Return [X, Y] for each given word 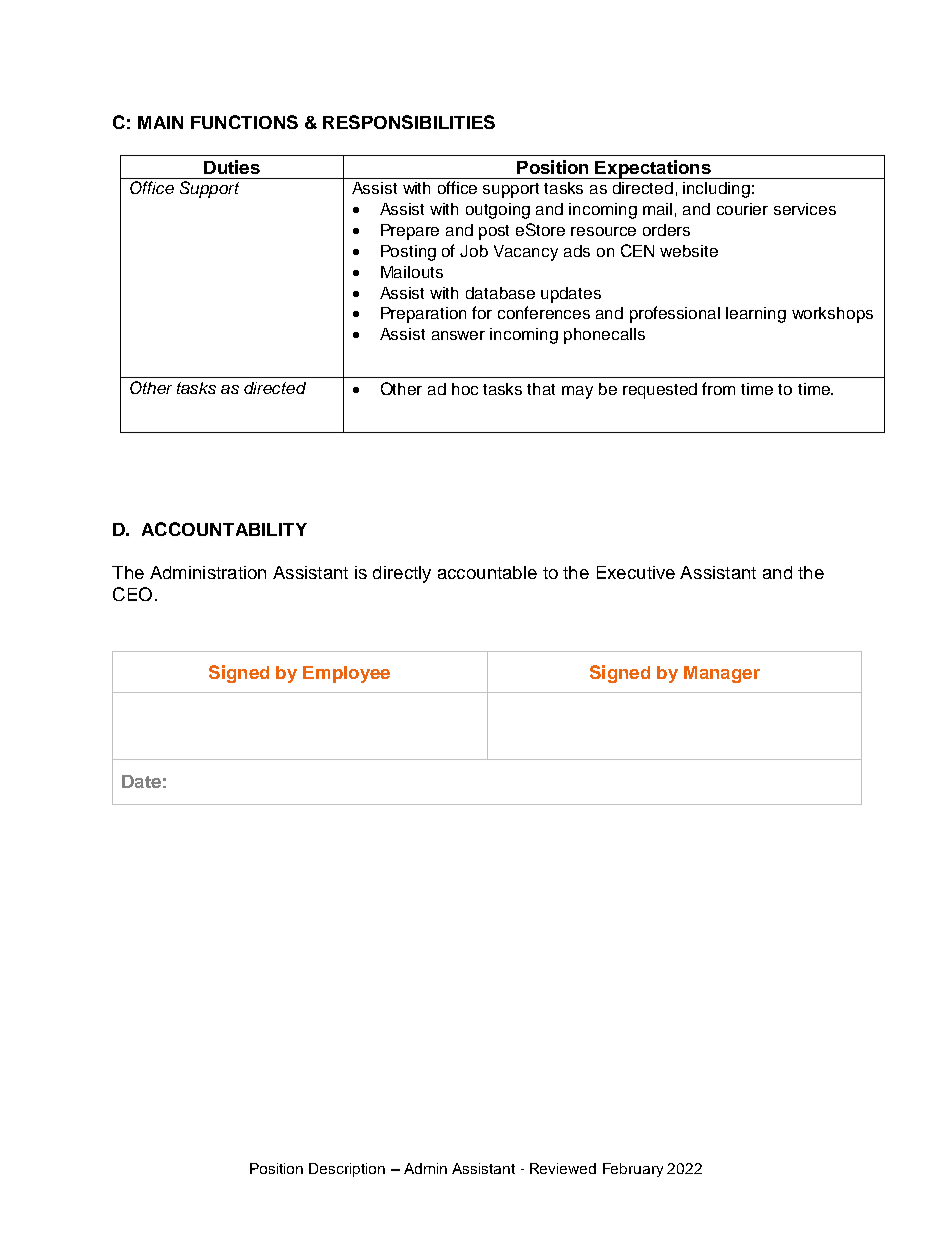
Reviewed [563, 1168]
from [718, 388]
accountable [487, 572]
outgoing [498, 211]
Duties [232, 167]
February [633, 1170]
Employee [346, 674]
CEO [132, 594]
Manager [722, 674]
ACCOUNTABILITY [224, 529]
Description [347, 1170]
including [716, 190]
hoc [465, 389]
